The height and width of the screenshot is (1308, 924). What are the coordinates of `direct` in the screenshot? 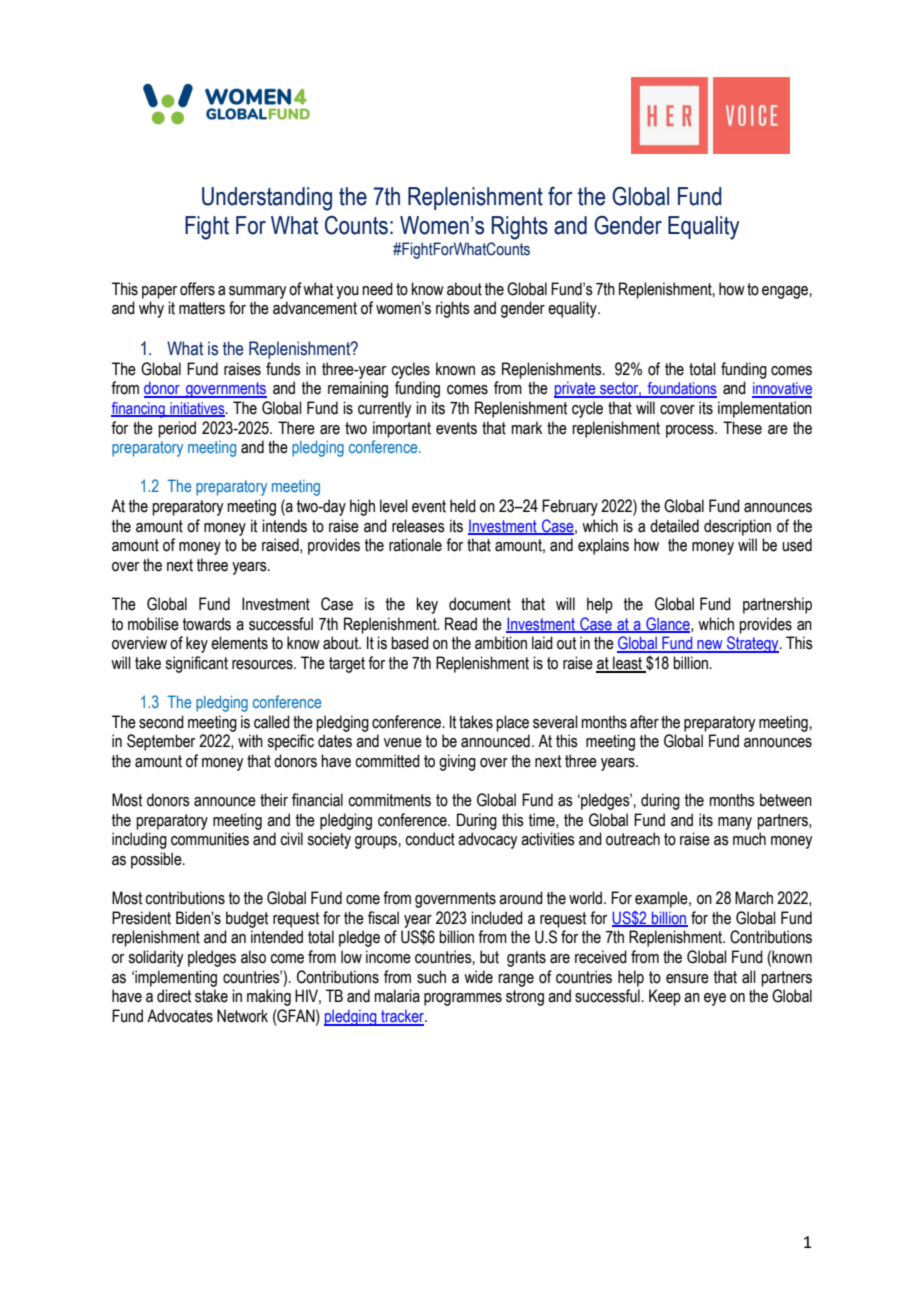 It's located at (174, 996).
